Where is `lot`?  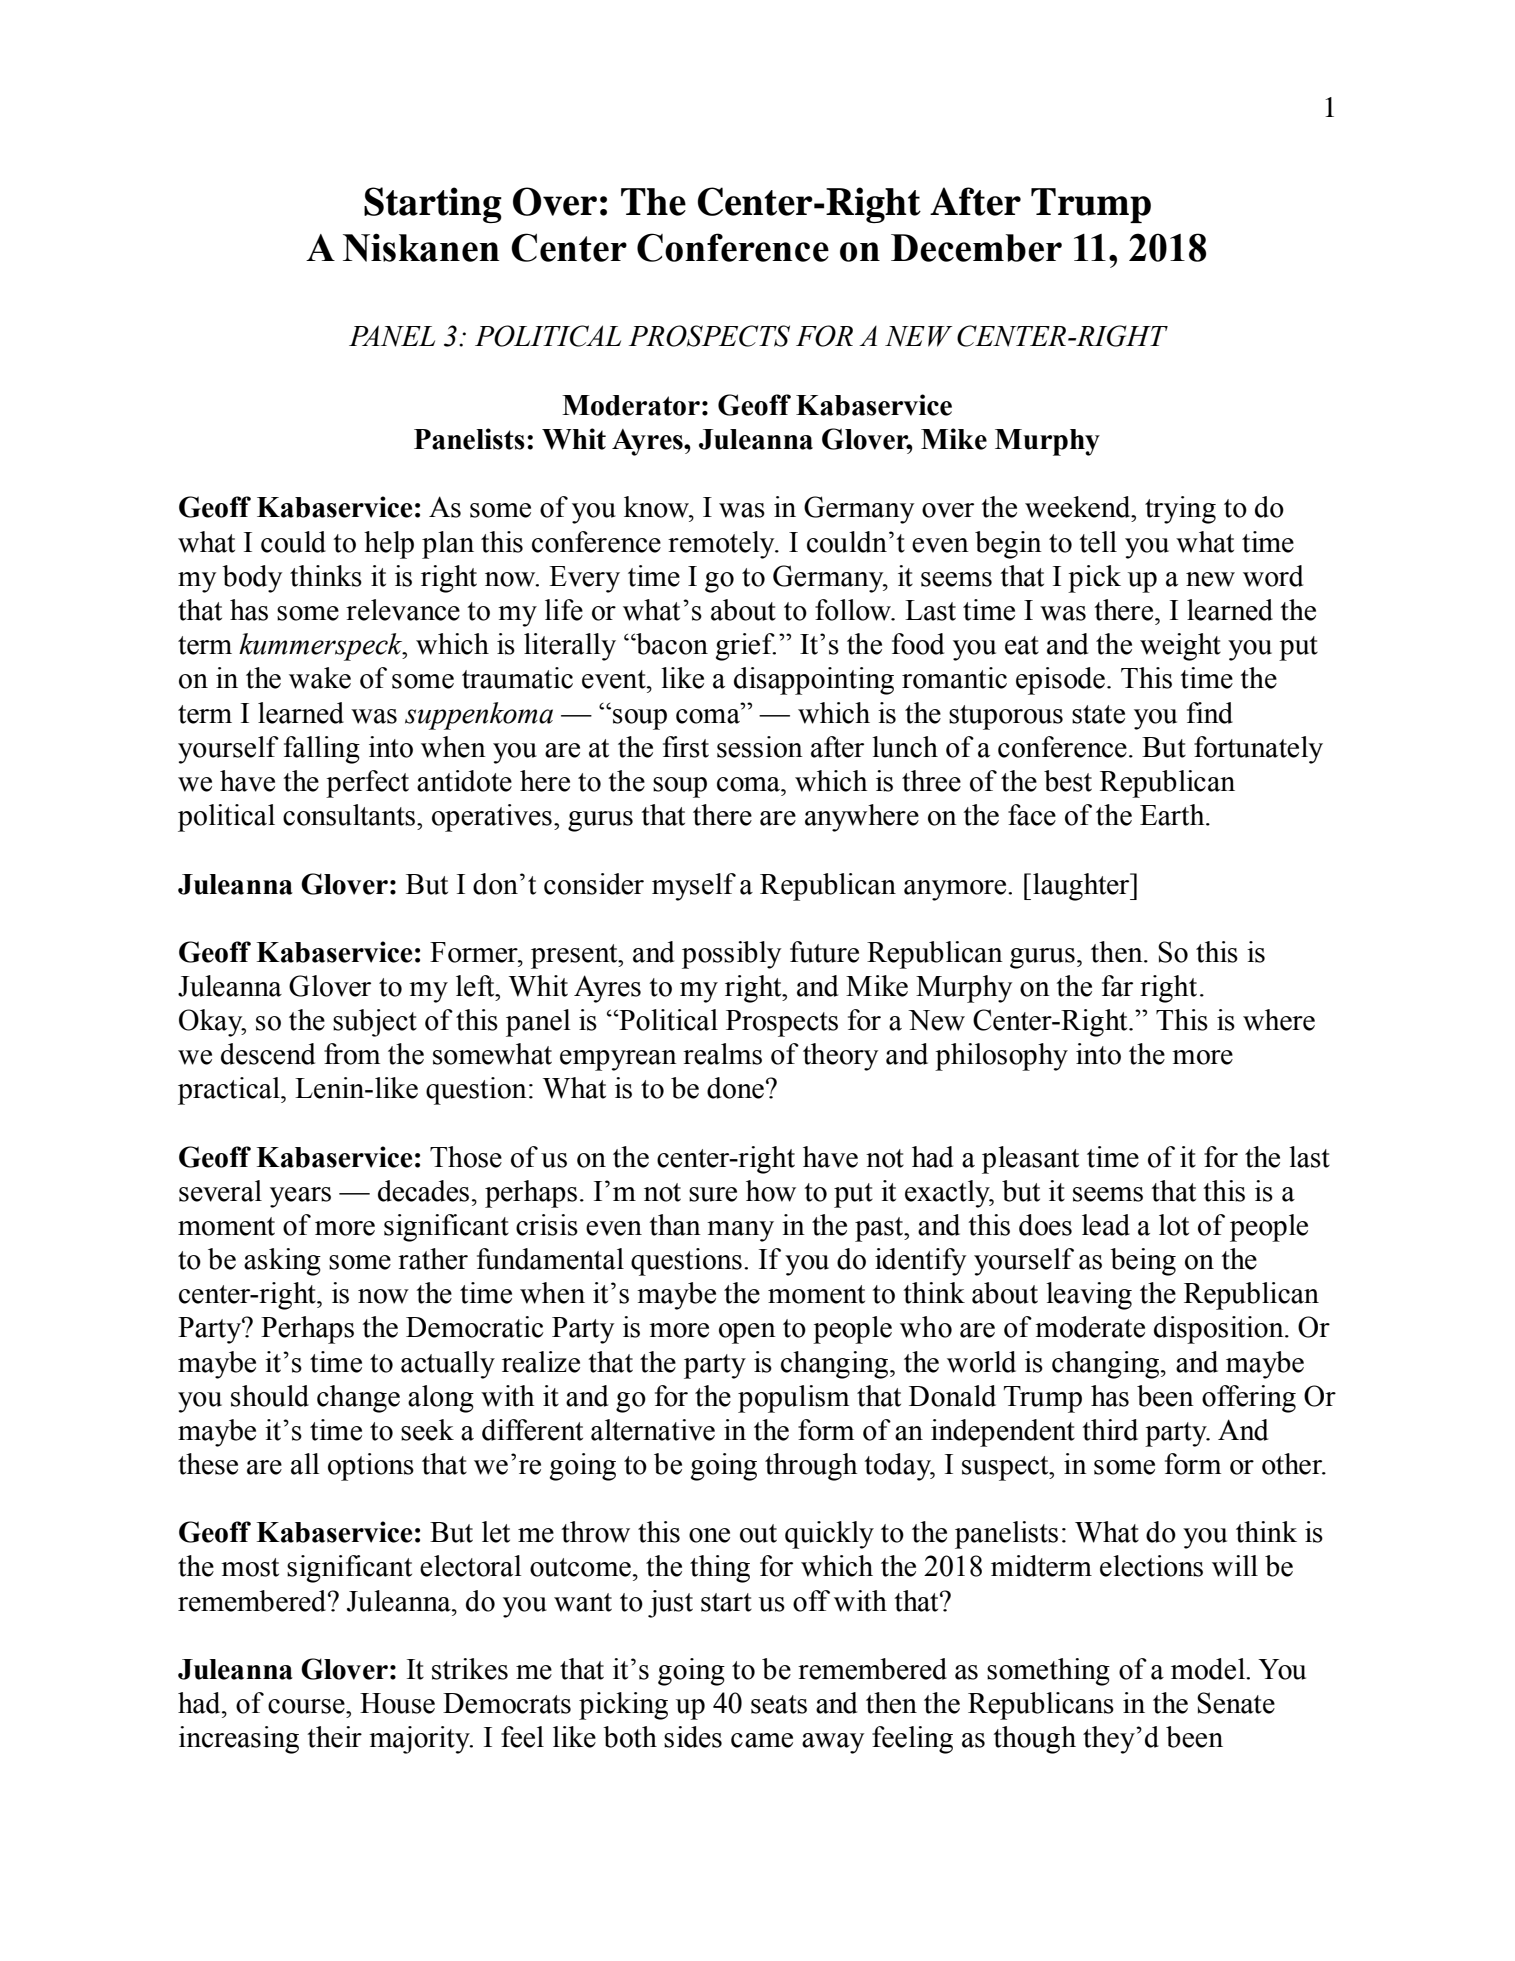
lot is located at coordinates (1174, 1225).
